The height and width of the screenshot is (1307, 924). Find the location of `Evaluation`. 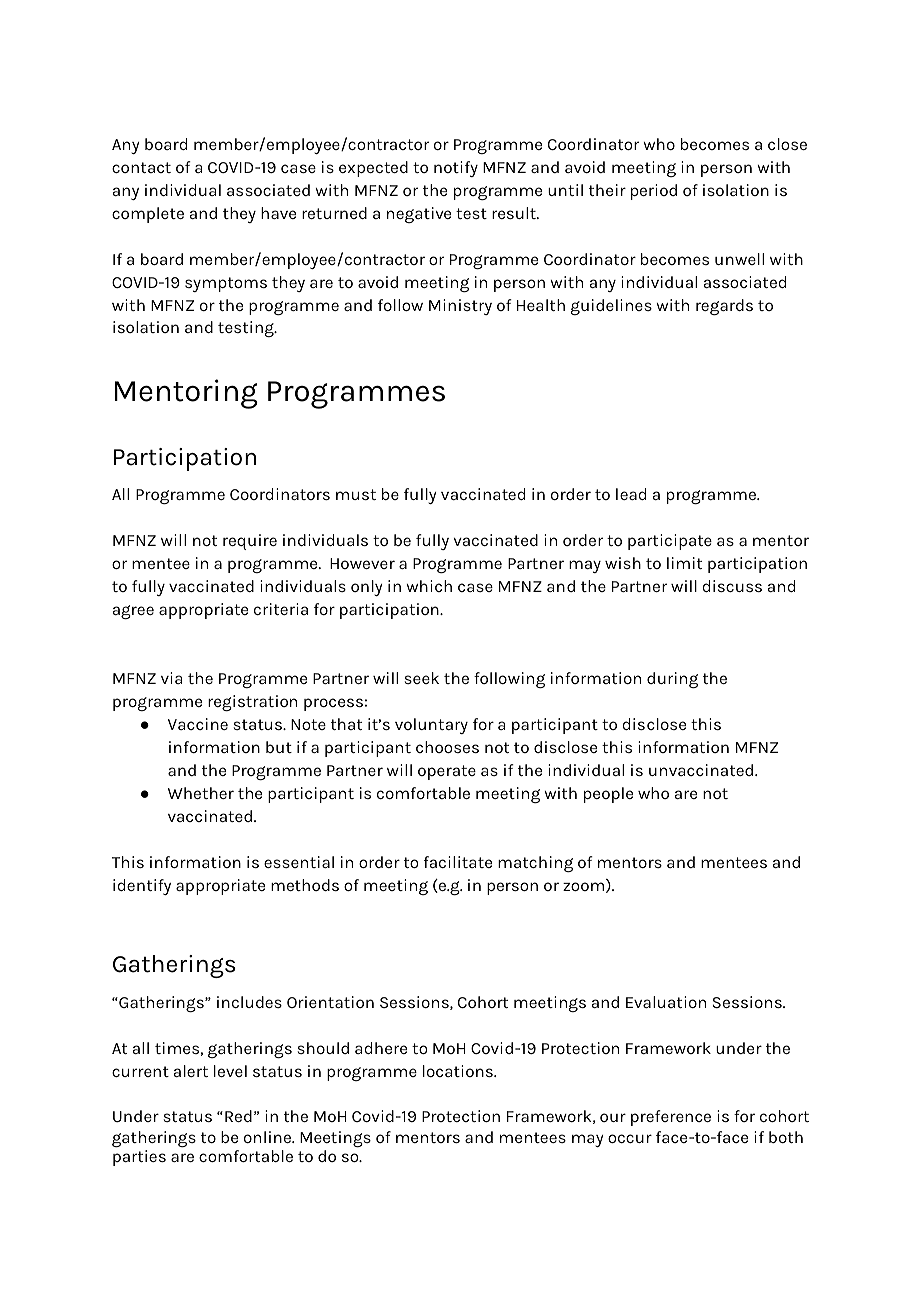

Evaluation is located at coordinates (666, 1002).
